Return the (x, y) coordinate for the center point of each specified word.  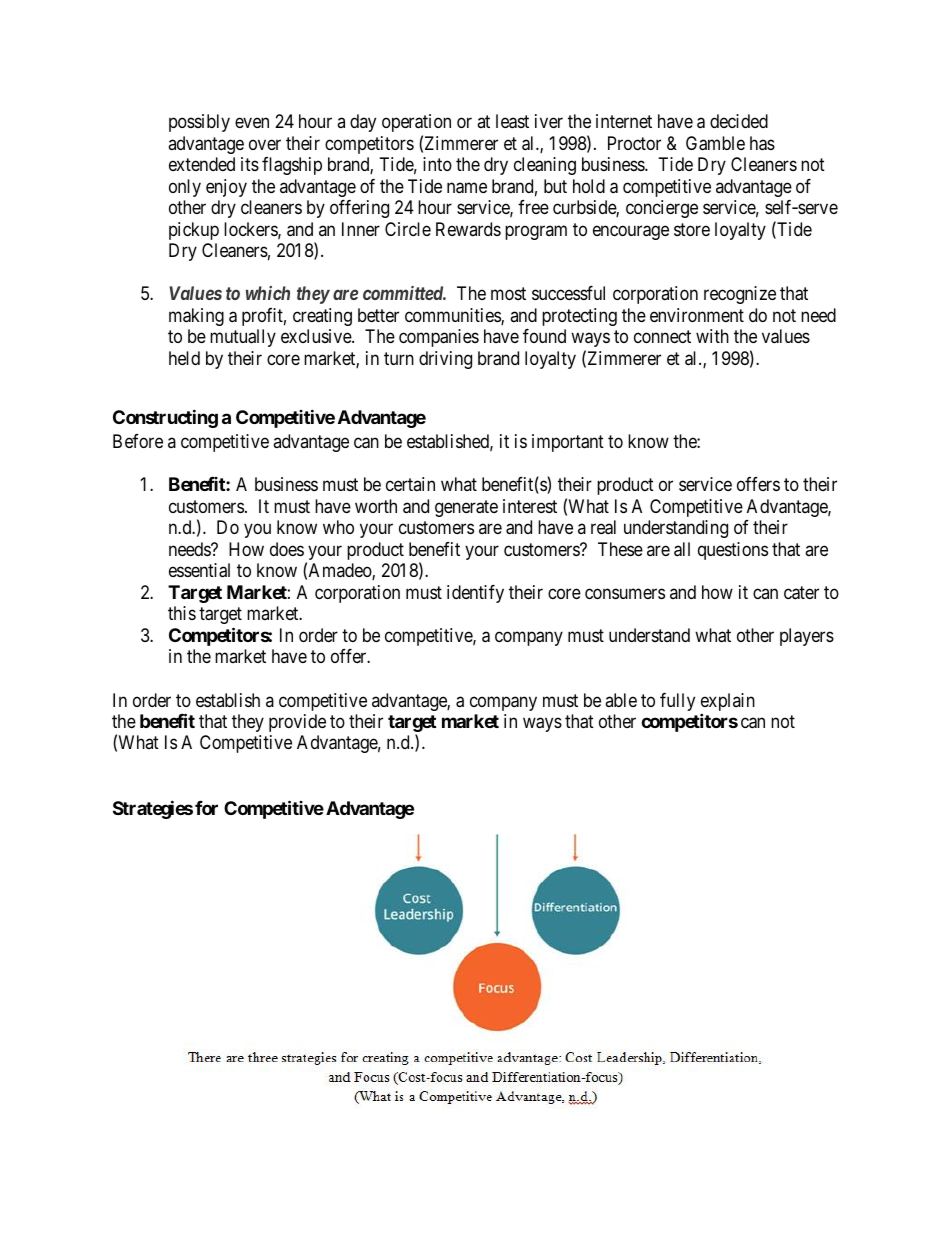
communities (453, 316)
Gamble (715, 143)
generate (466, 508)
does (287, 549)
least (512, 121)
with (712, 336)
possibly (199, 123)
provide (297, 723)
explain (728, 703)
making (196, 317)
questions (733, 551)
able (621, 700)
